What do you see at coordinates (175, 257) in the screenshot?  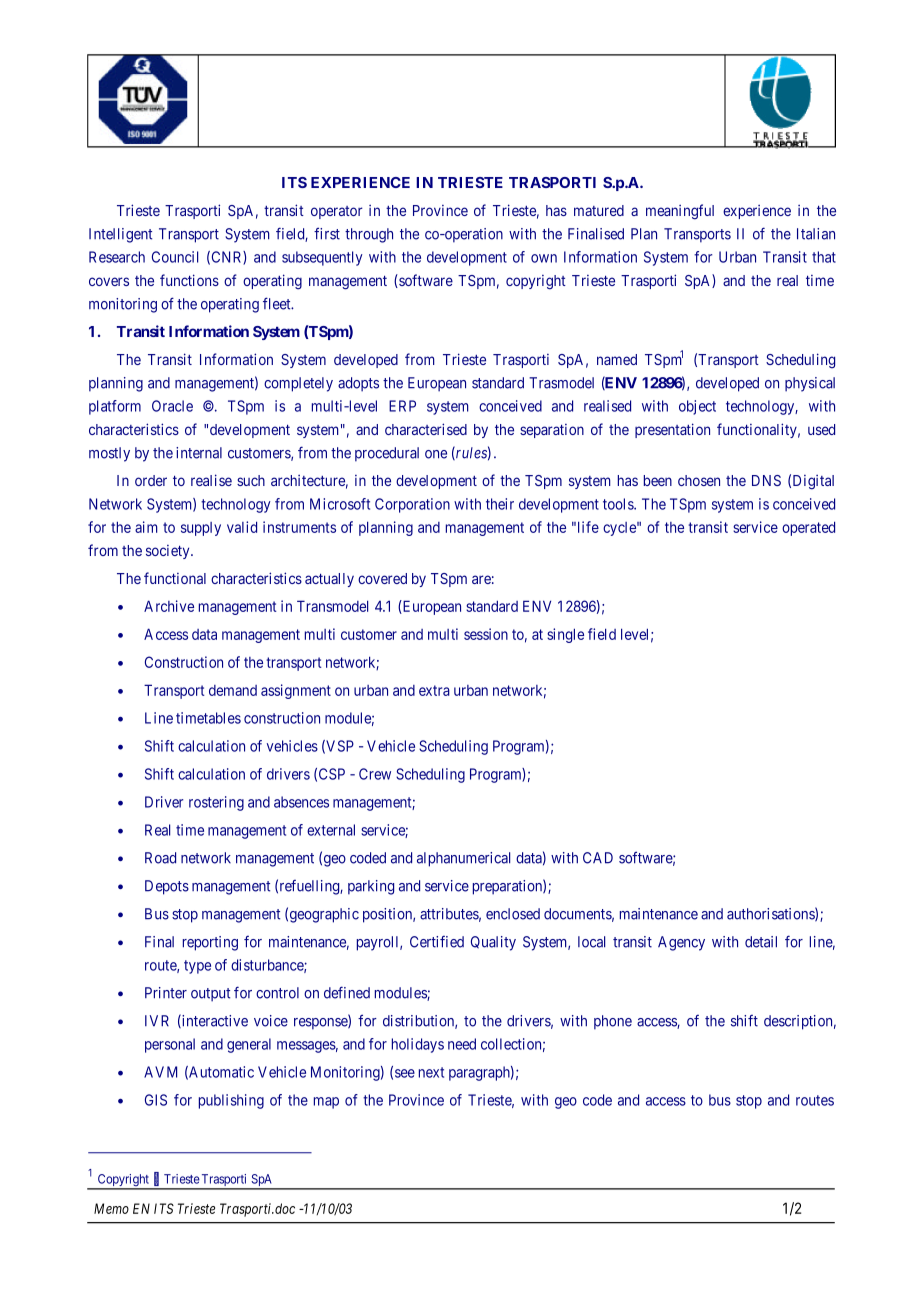 I see `Council` at bounding box center [175, 257].
